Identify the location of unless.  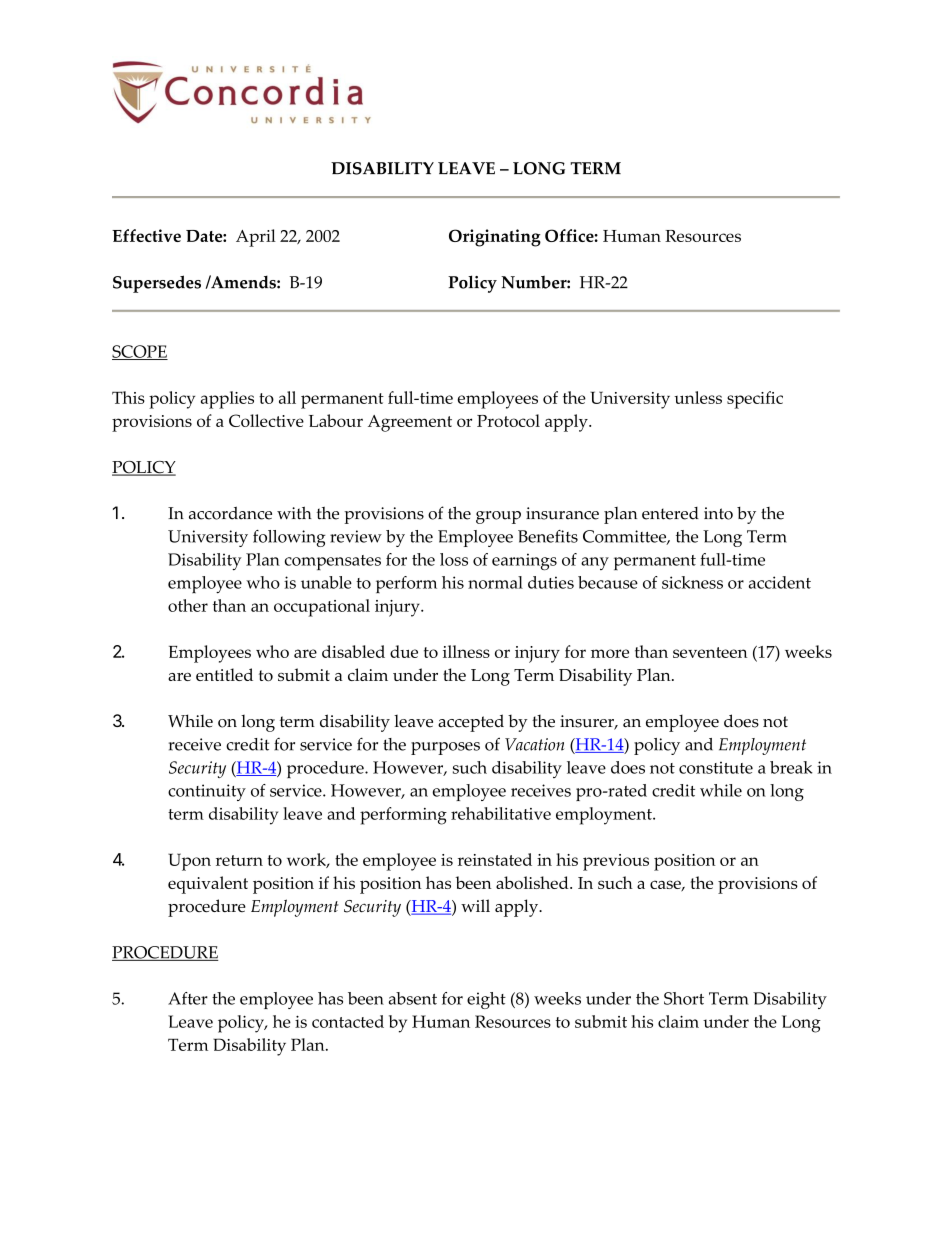
(698, 397).
